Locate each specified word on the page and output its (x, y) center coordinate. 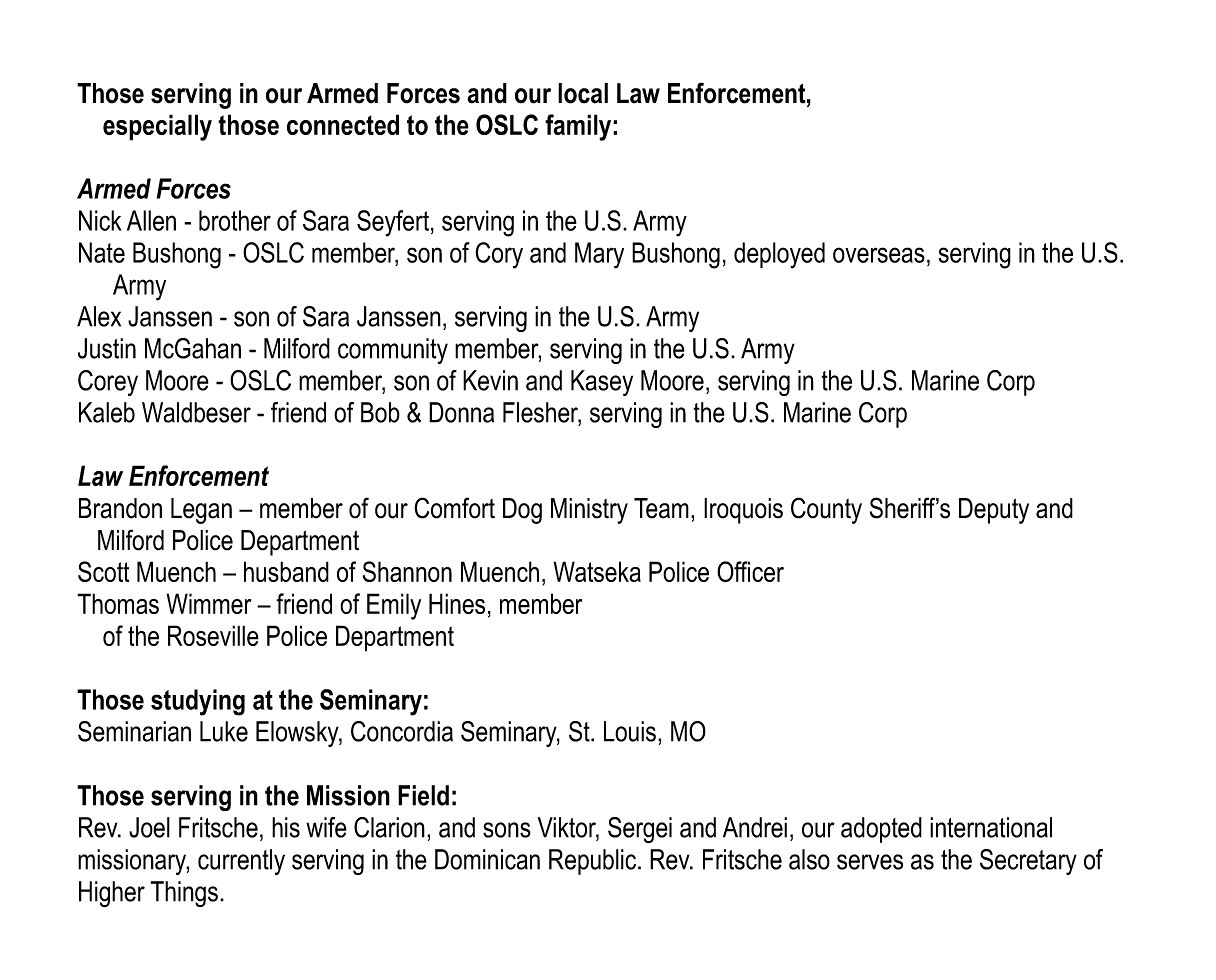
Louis (630, 731)
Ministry (589, 511)
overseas (879, 255)
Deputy (994, 511)
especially (157, 127)
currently (241, 862)
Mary (599, 255)
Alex (99, 316)
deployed (779, 255)
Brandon (120, 508)
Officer (750, 571)
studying (198, 702)
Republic (594, 862)
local (583, 93)
